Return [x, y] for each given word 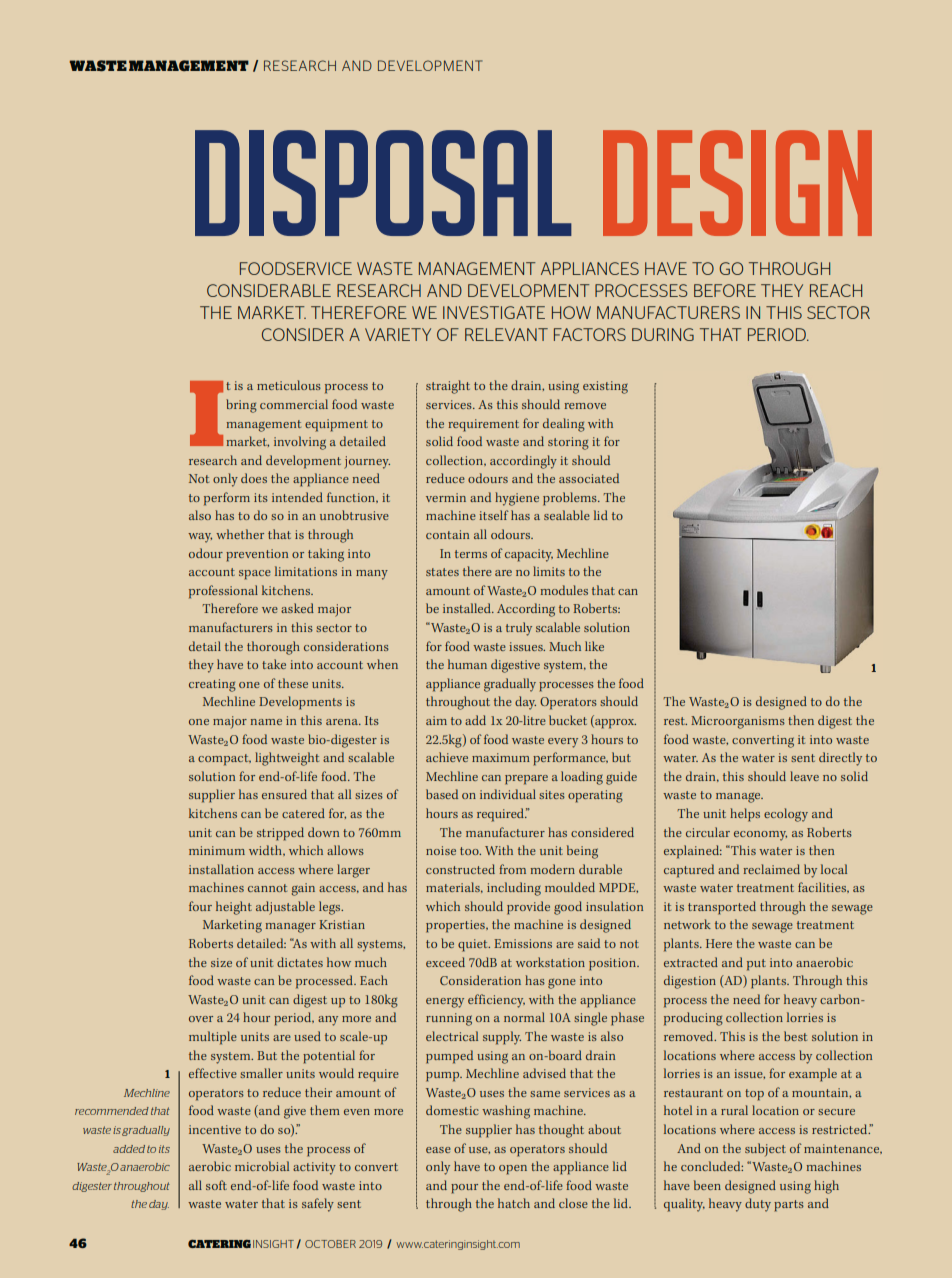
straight [448, 387]
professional [223, 592]
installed [468, 608]
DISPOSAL [383, 183]
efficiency [496, 1001]
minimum [217, 850]
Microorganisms [738, 722]
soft [216, 1185]
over [201, 1019]
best [795, 1036]
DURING [663, 334]
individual [508, 794]
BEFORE [725, 290]
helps [745, 815]
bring [241, 406]
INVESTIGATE [494, 312]
